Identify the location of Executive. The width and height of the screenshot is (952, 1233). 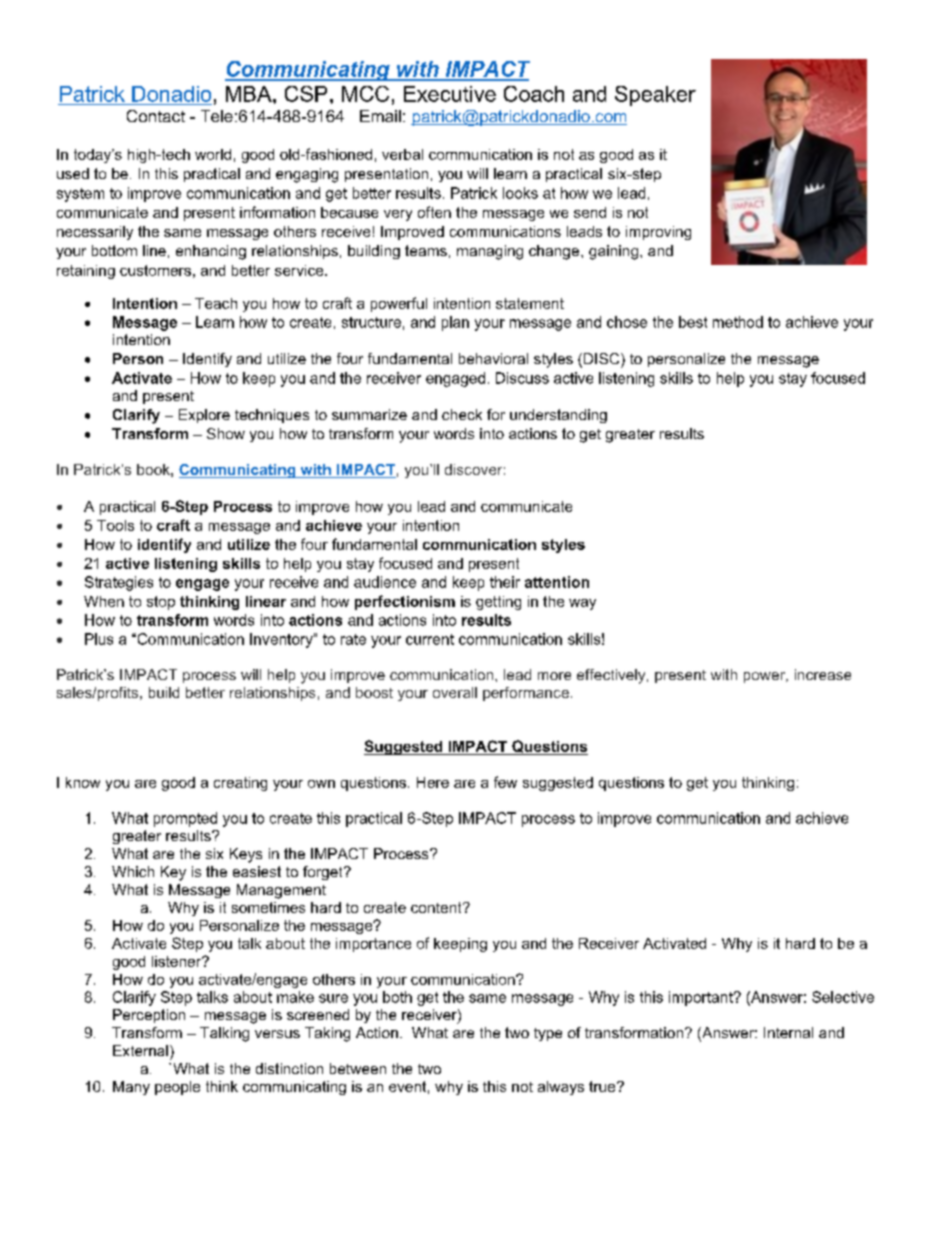
(450, 94).
